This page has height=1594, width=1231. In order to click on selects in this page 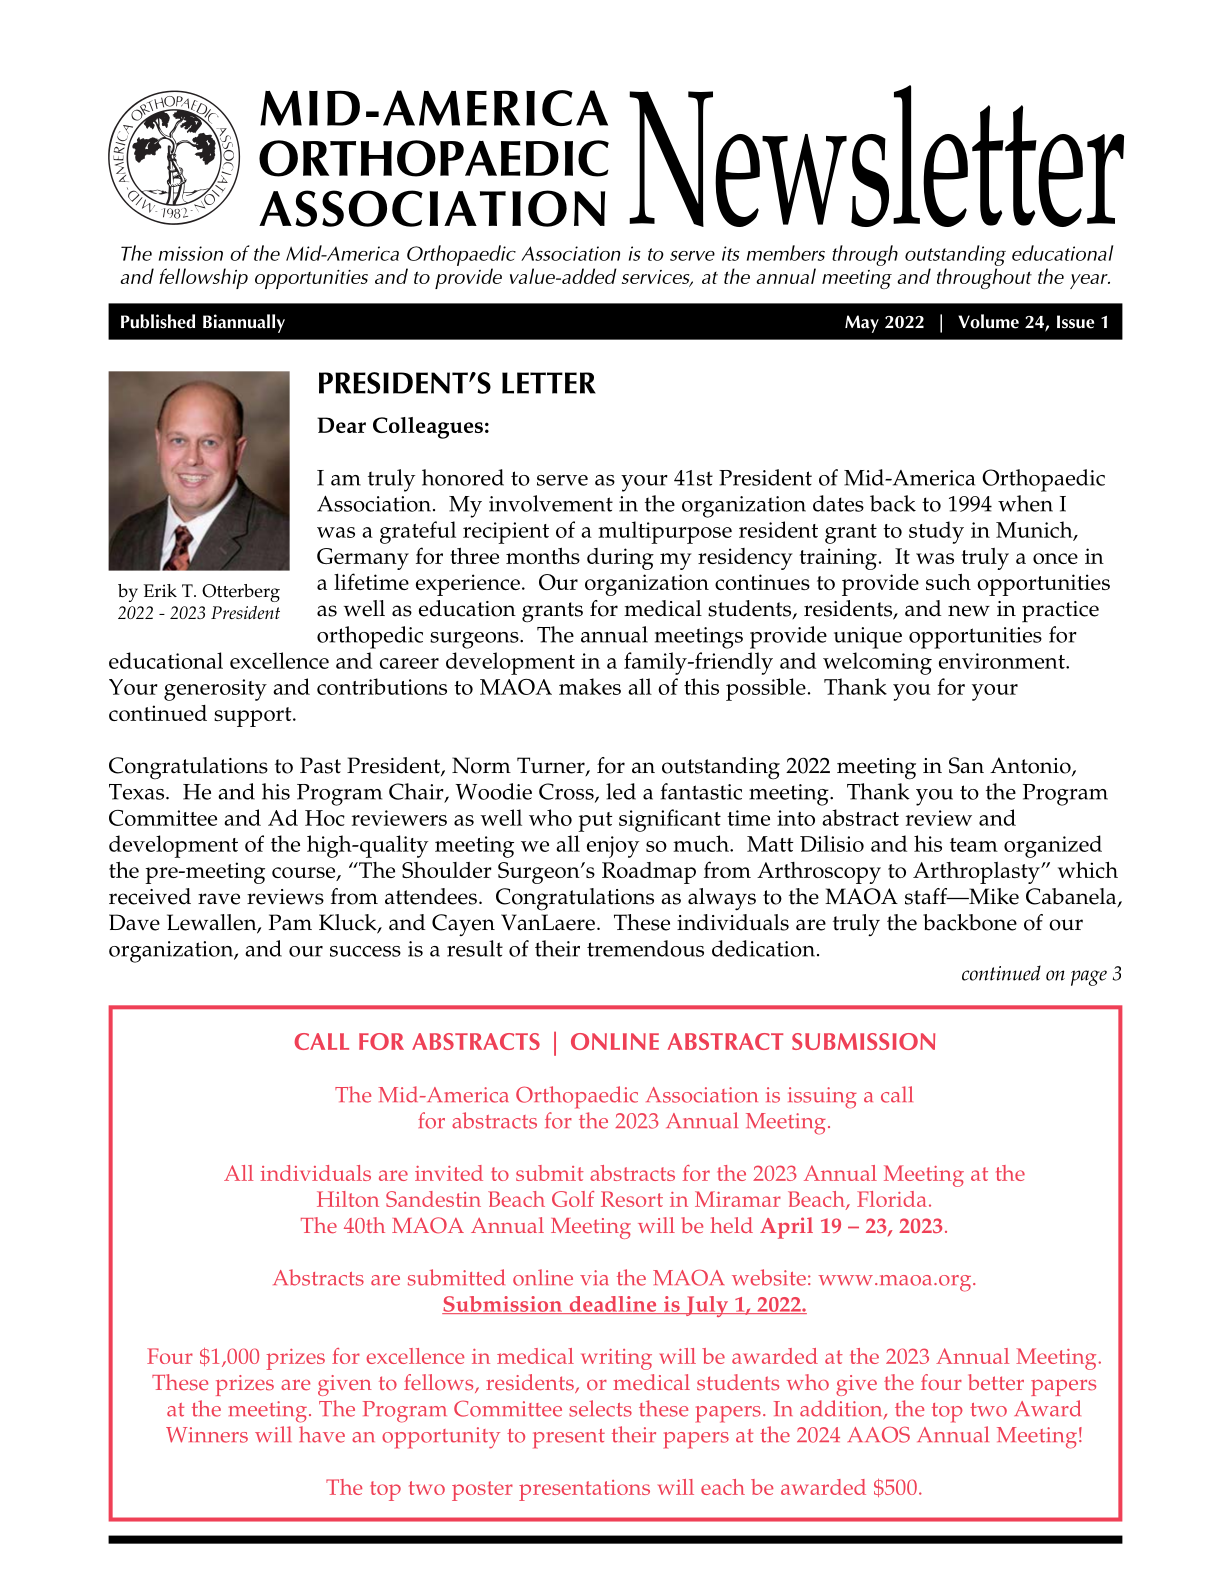, I will do `click(600, 1408)`.
